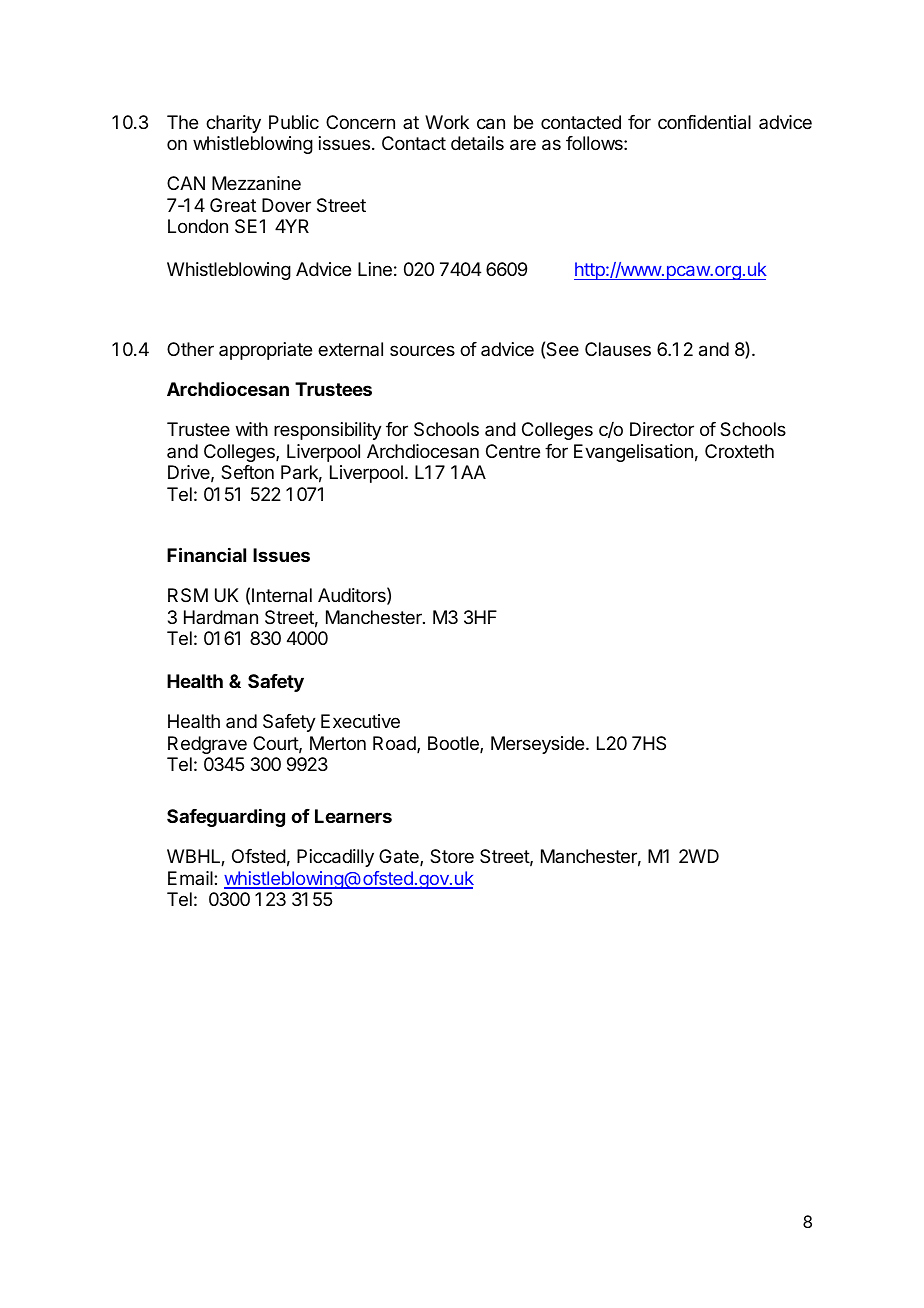 The width and height of the screenshot is (924, 1308). I want to click on charity, so click(233, 124).
